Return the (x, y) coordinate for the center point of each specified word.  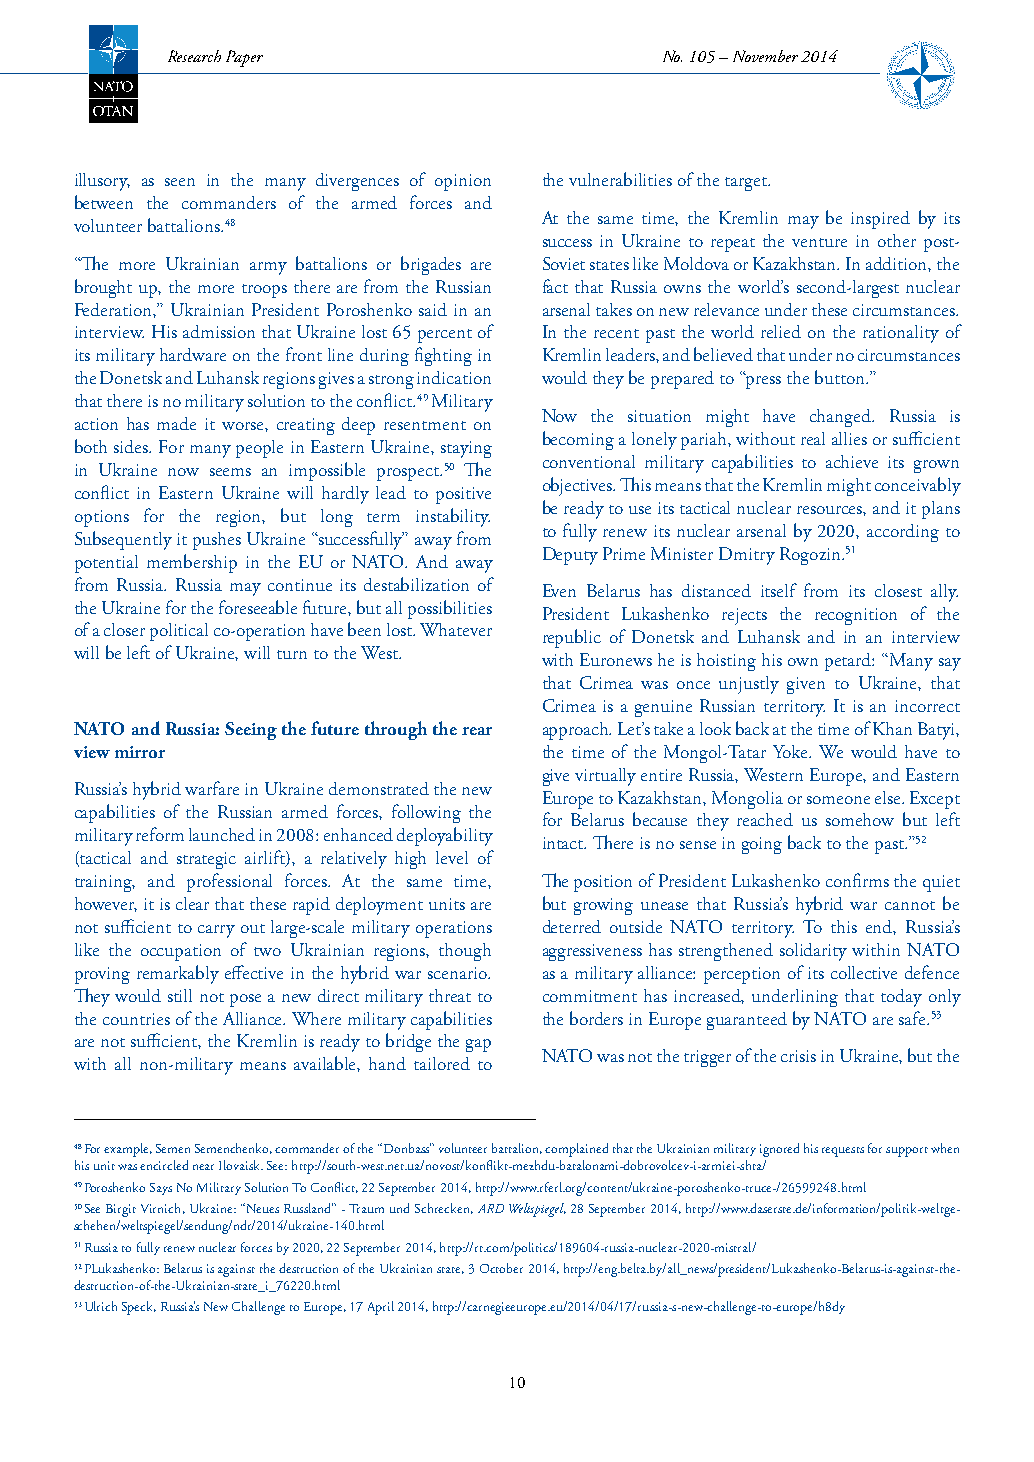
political (179, 632)
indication (454, 377)
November (765, 56)
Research (194, 56)
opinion (463, 182)
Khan (892, 728)
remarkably (178, 974)
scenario (459, 973)
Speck (139, 1308)
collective (864, 972)
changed (841, 418)
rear (477, 731)
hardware (193, 354)
